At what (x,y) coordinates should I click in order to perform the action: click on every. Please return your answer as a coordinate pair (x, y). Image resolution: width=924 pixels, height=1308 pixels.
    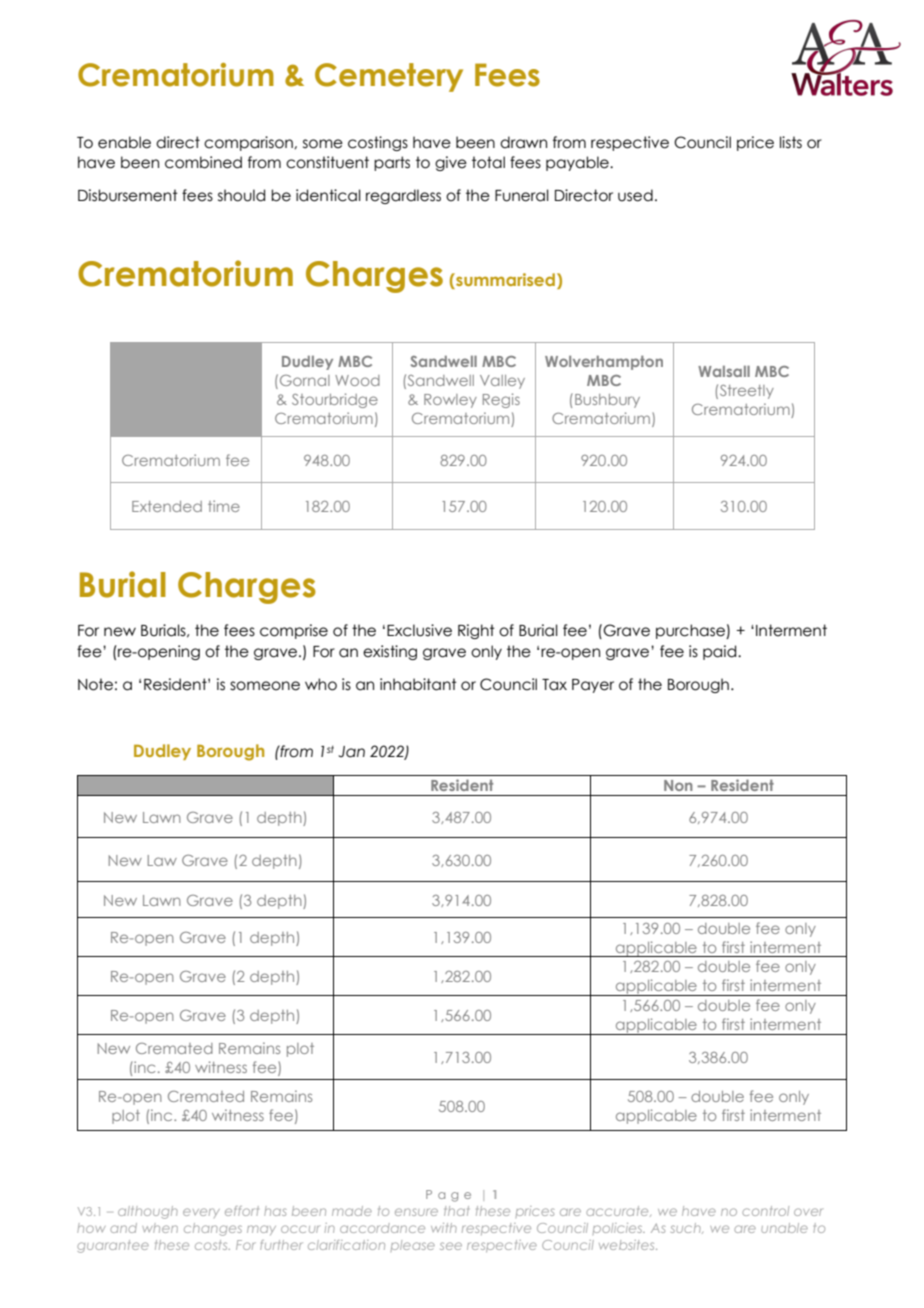
    Looking at the image, I should click on (201, 1213).
